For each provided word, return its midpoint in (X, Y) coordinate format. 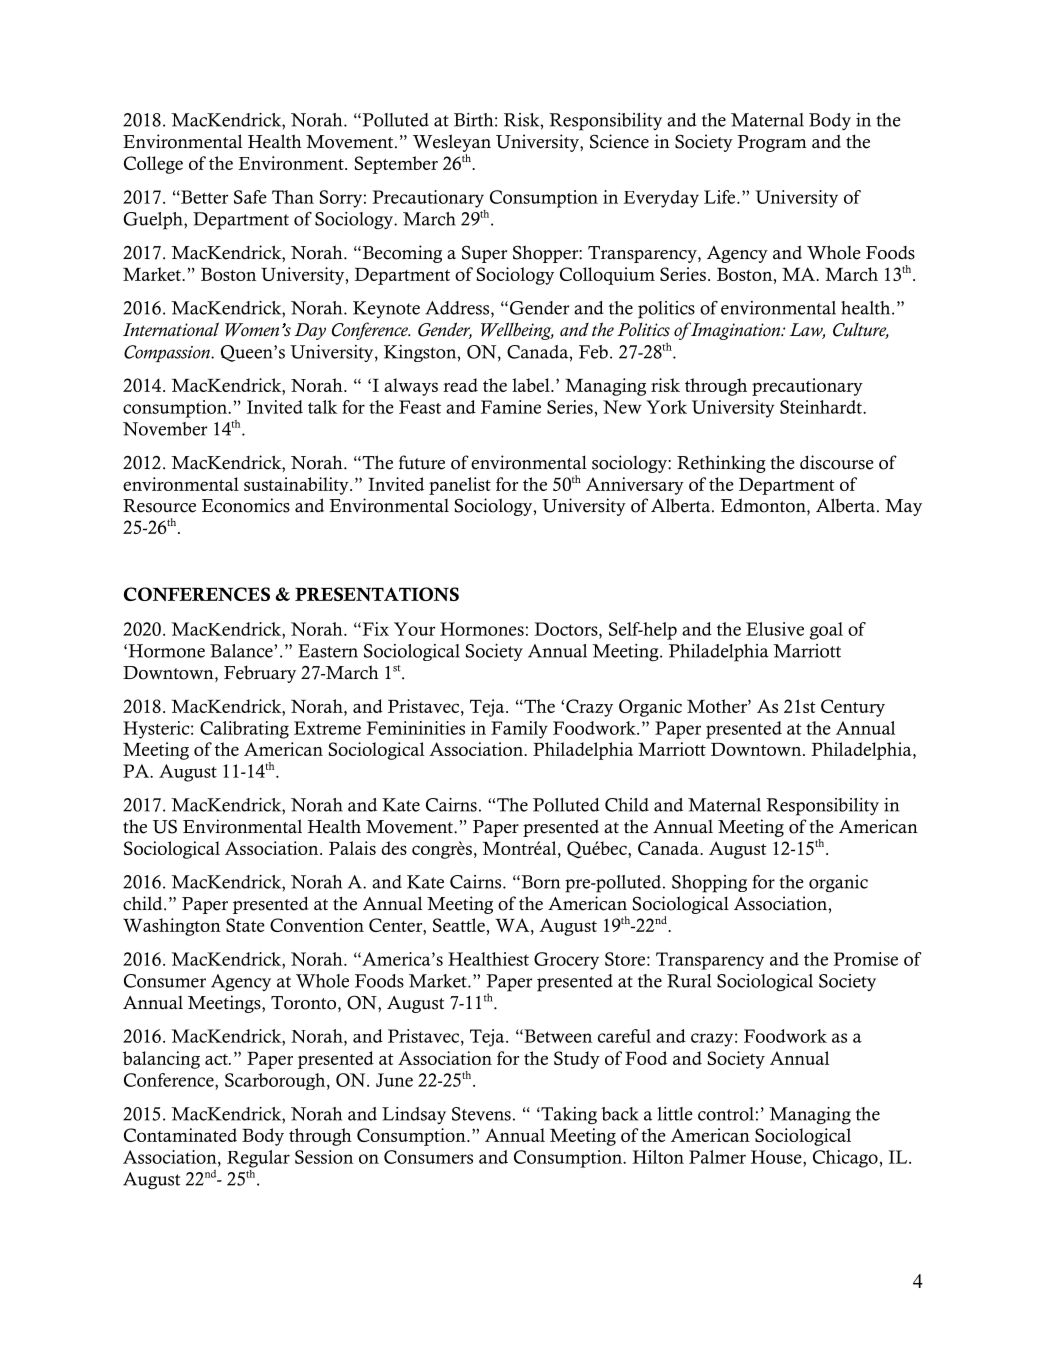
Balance (242, 651)
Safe (250, 197)
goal (826, 631)
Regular (258, 1159)
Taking (568, 1116)
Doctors (567, 629)
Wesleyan (452, 144)
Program (772, 143)
